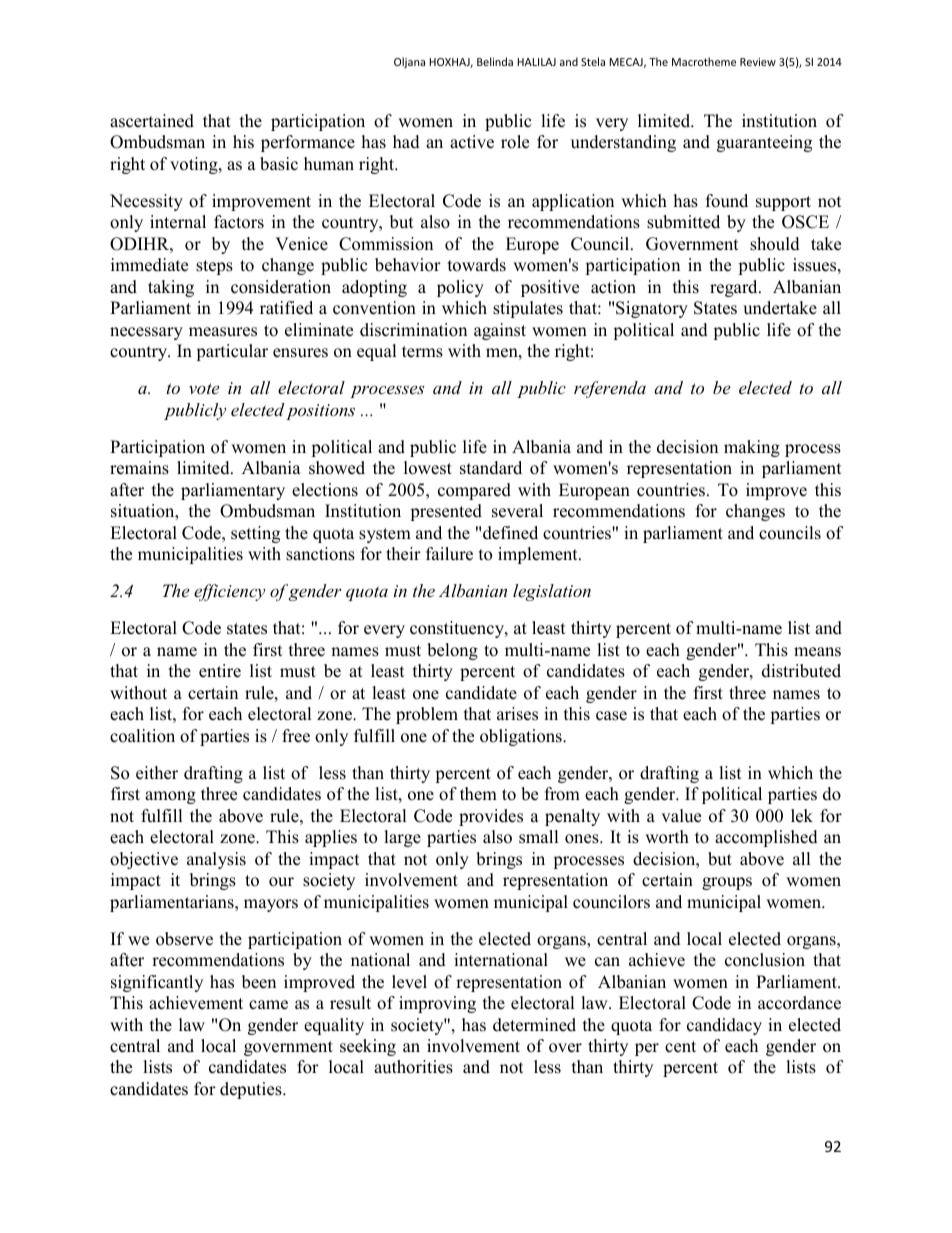 This document has height=1233, width=952. Describe the element at coordinates (229, 592) in the document. I see `efficiency` at that location.
